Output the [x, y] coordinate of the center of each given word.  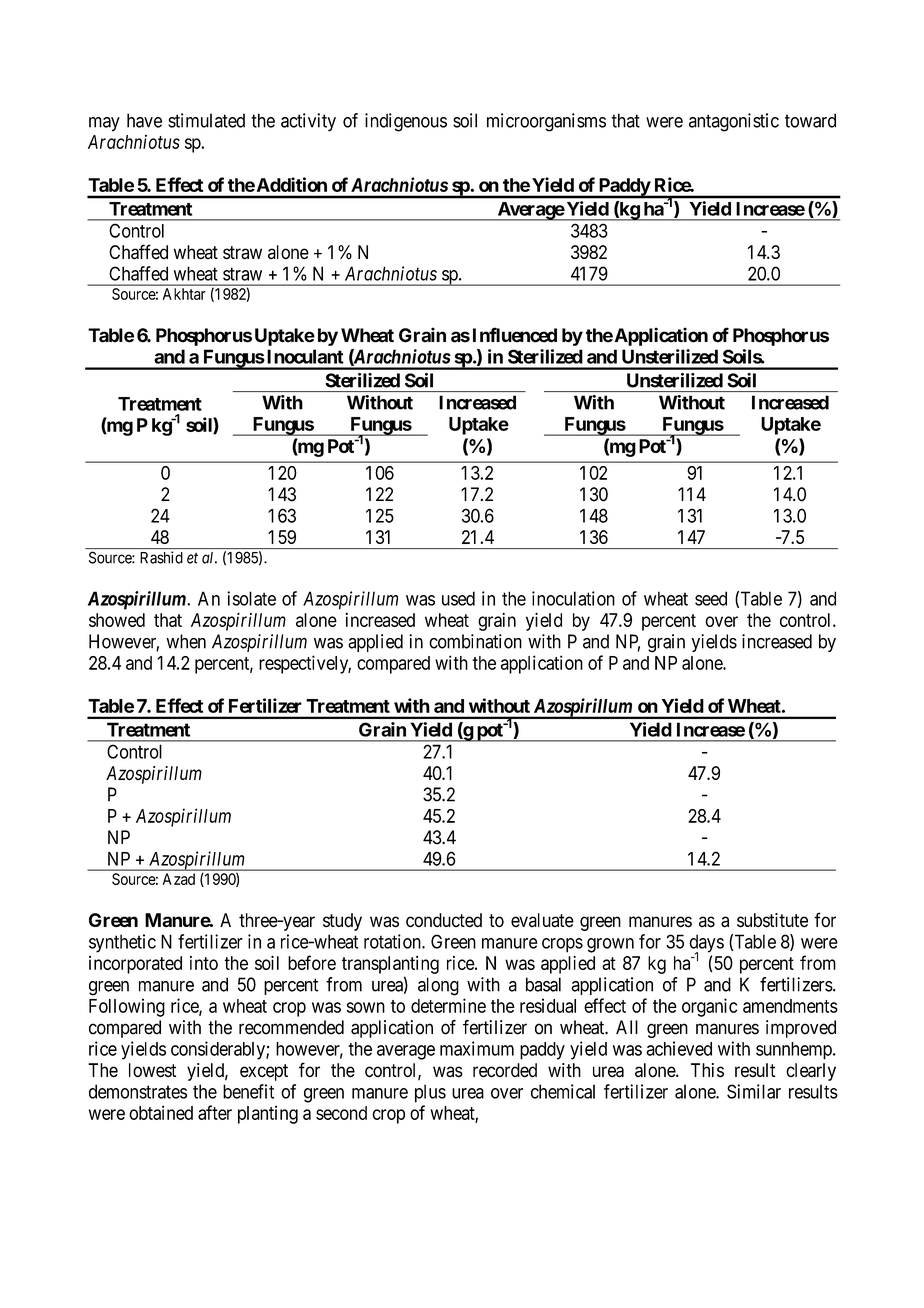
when [186, 641]
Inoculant [304, 356]
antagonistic [734, 122]
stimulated [206, 120]
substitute [772, 920]
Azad [179, 879]
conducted [444, 920]
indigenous [406, 122]
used [458, 598]
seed [711, 598]
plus [430, 1093]
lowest [152, 1070]
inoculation [573, 598]
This [707, 1070]
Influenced [515, 335]
